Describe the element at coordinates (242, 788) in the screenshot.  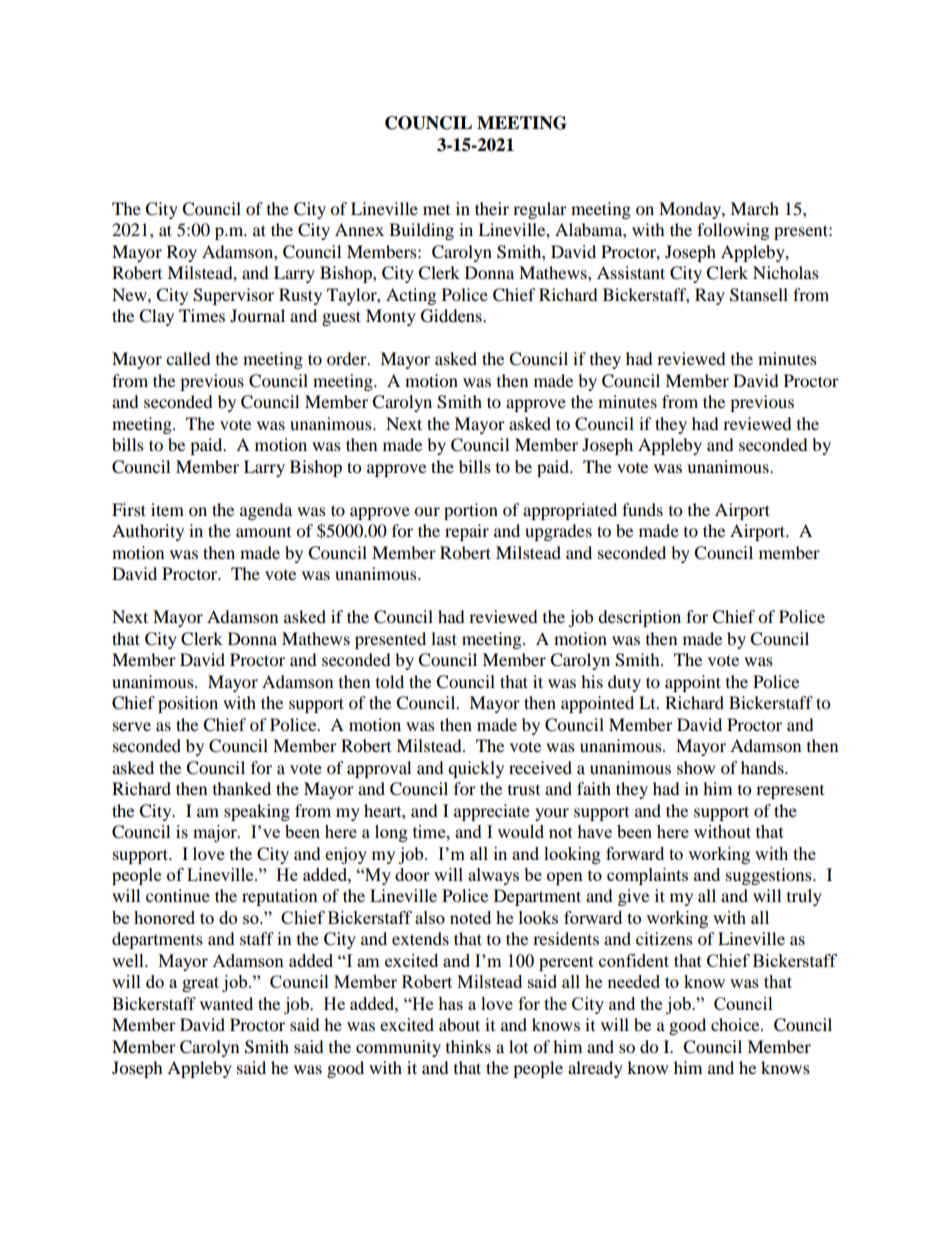
I see `thanked` at that location.
